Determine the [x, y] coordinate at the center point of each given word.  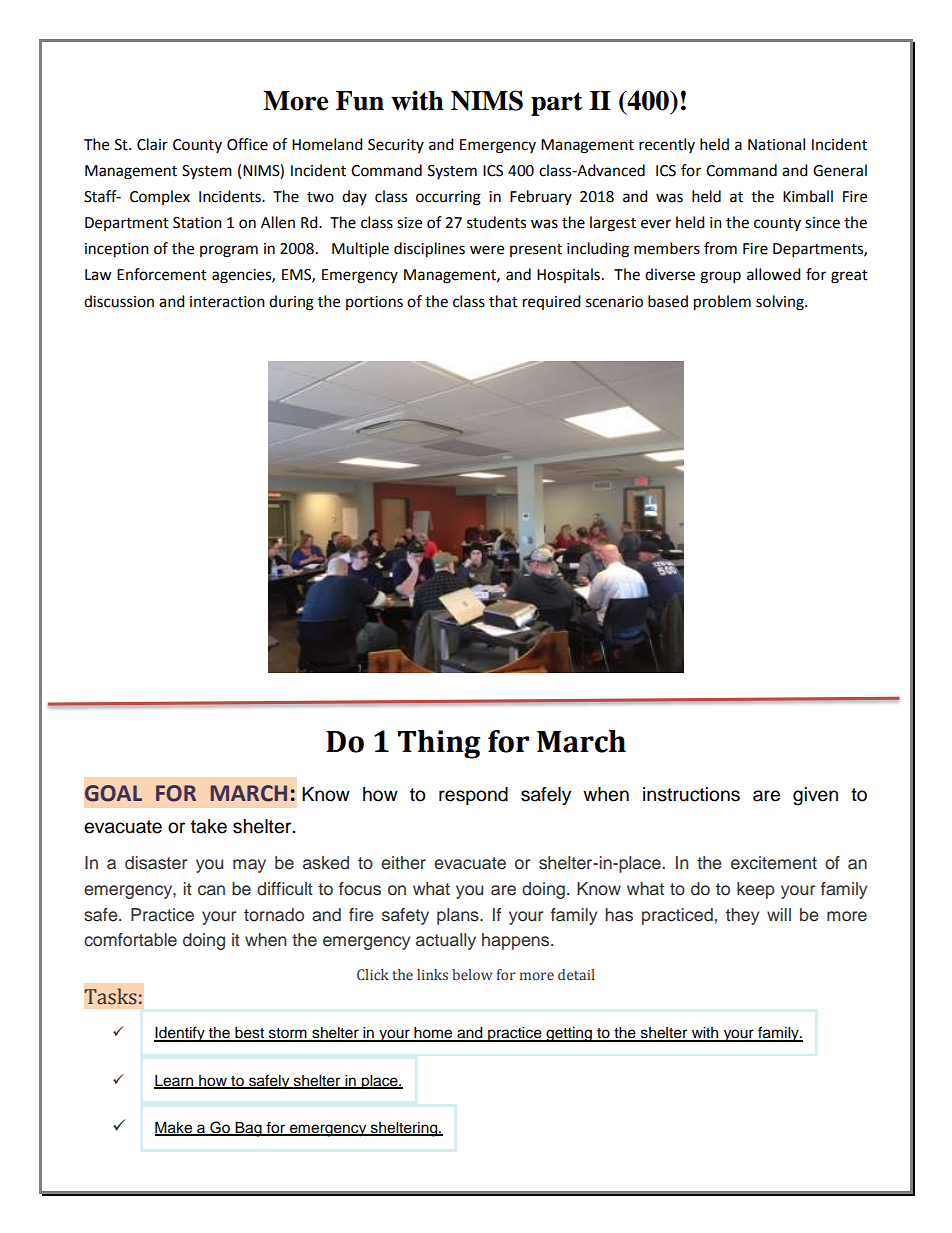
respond [473, 796]
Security [396, 146]
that [503, 301]
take [209, 826]
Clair [152, 144]
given [815, 796]
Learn [175, 1081]
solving [781, 303]
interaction [227, 302]
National [776, 144]
